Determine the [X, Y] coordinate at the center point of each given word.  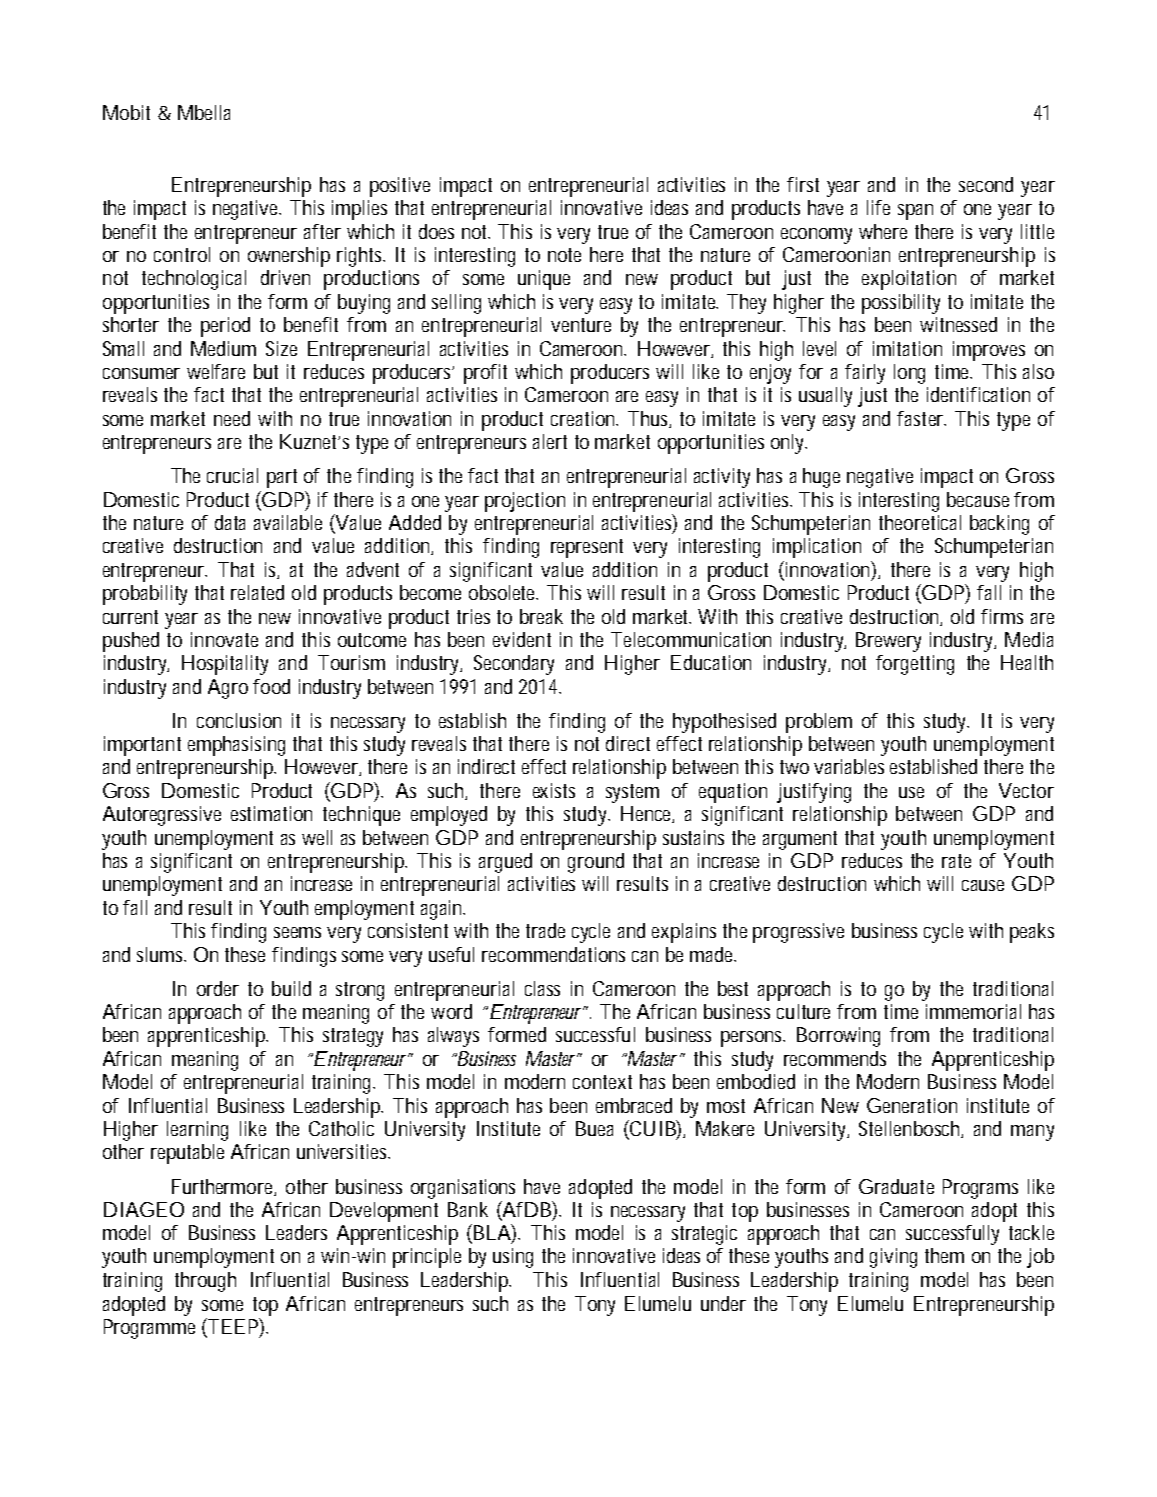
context [602, 1082]
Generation [912, 1105]
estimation [271, 813]
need [232, 418]
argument [800, 840]
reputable [187, 1154]
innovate [224, 639]
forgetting [915, 665]
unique [544, 280]
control [182, 254]
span [915, 212]
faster [921, 418]
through [205, 1282]
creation [584, 418]
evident [522, 639]
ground [596, 863]
